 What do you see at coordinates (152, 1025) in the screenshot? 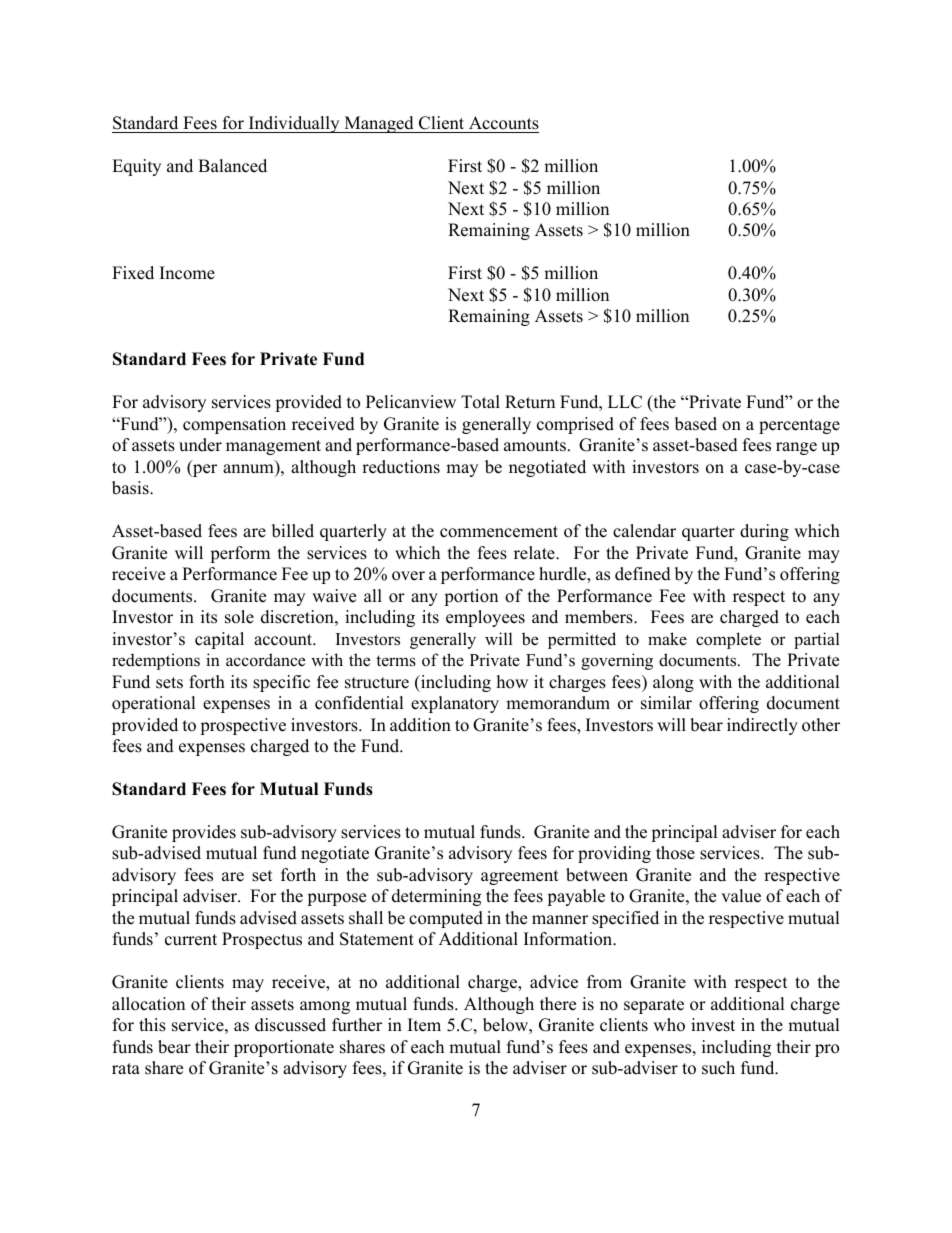
I see `this` at bounding box center [152, 1025].
